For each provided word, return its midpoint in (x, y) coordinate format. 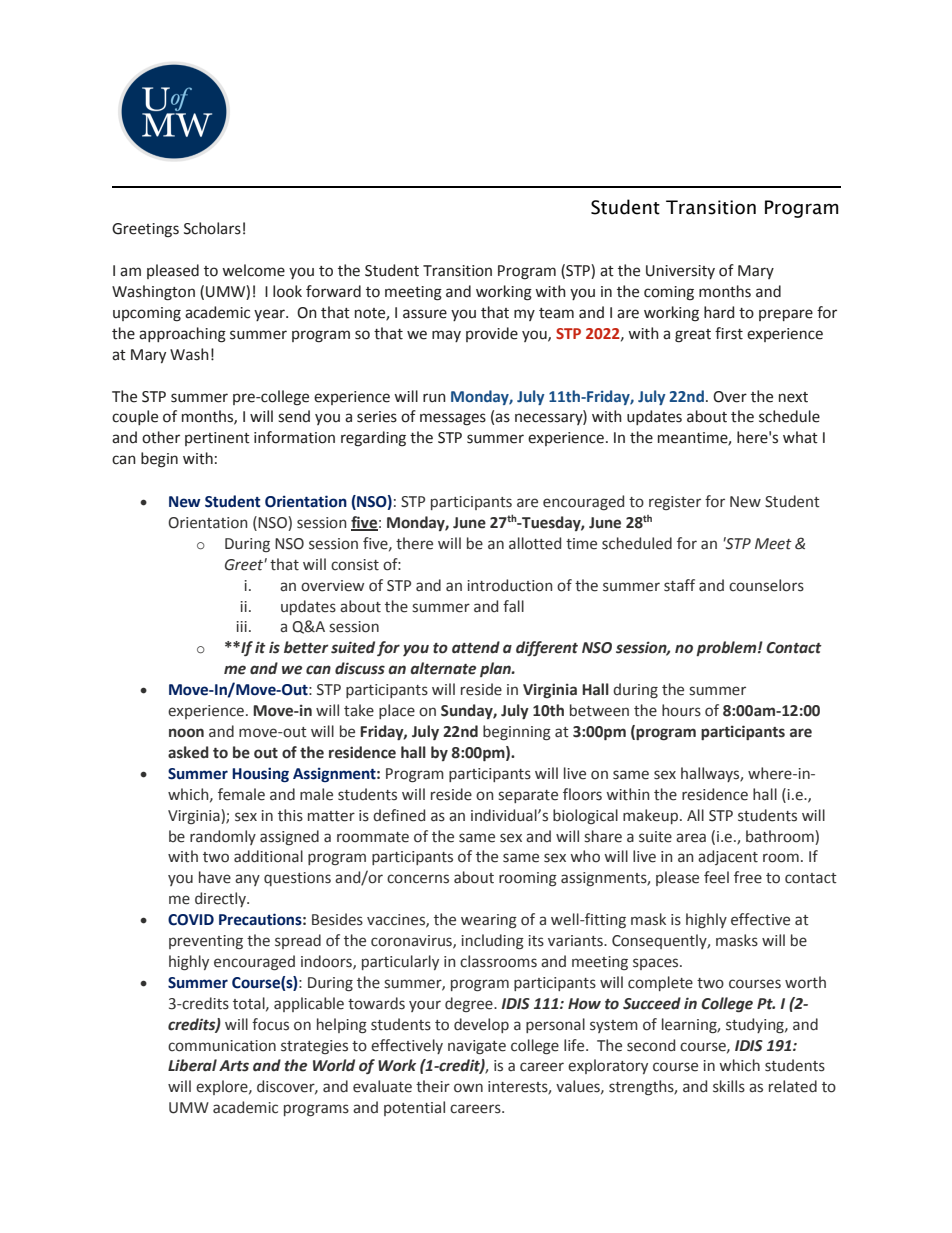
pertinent (217, 439)
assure (425, 314)
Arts (234, 1066)
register (675, 503)
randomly (223, 837)
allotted (535, 543)
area (691, 838)
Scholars (212, 228)
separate (528, 796)
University (680, 272)
